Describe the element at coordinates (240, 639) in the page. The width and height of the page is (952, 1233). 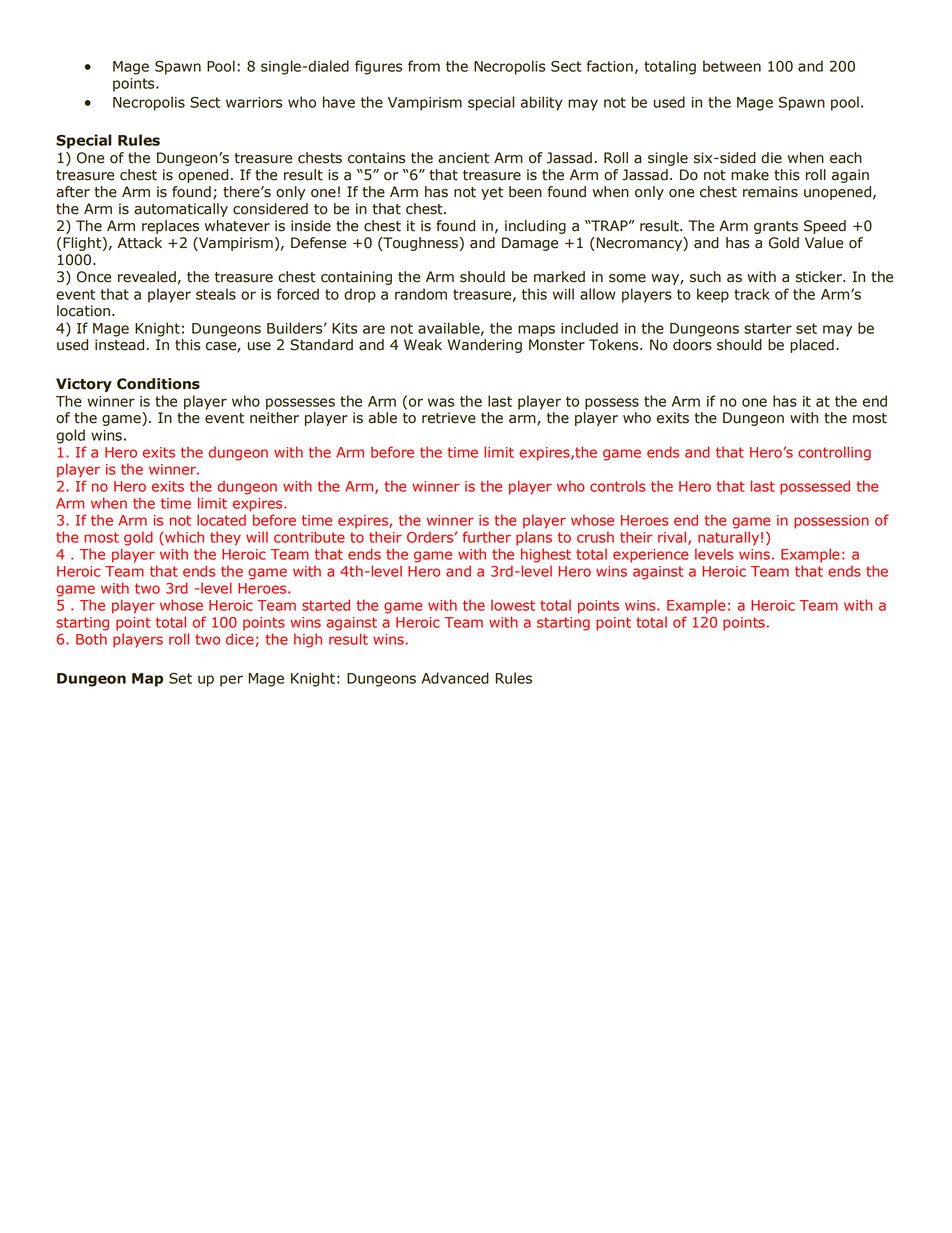
I see `dice` at that location.
